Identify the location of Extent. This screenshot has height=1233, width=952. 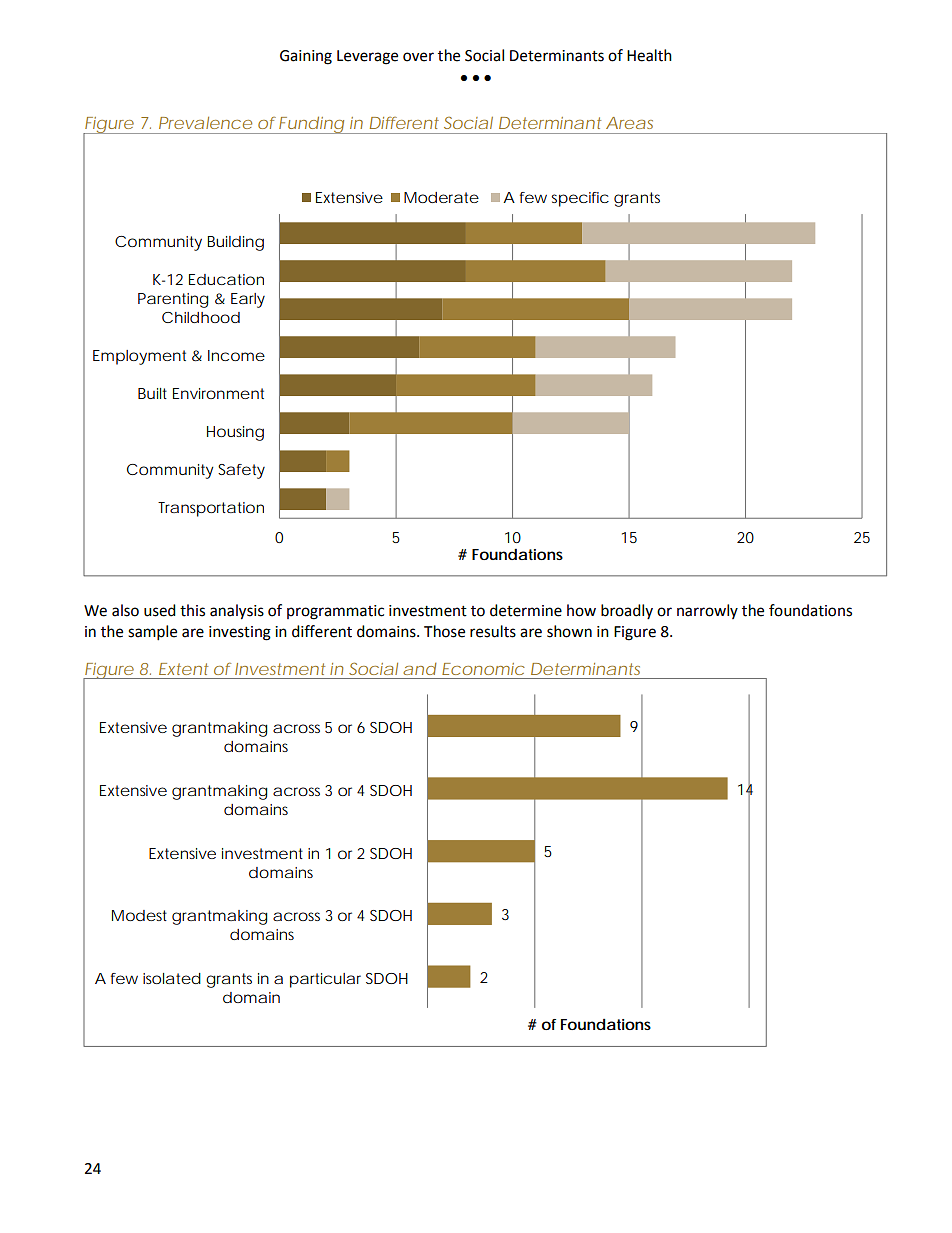
(183, 669).
